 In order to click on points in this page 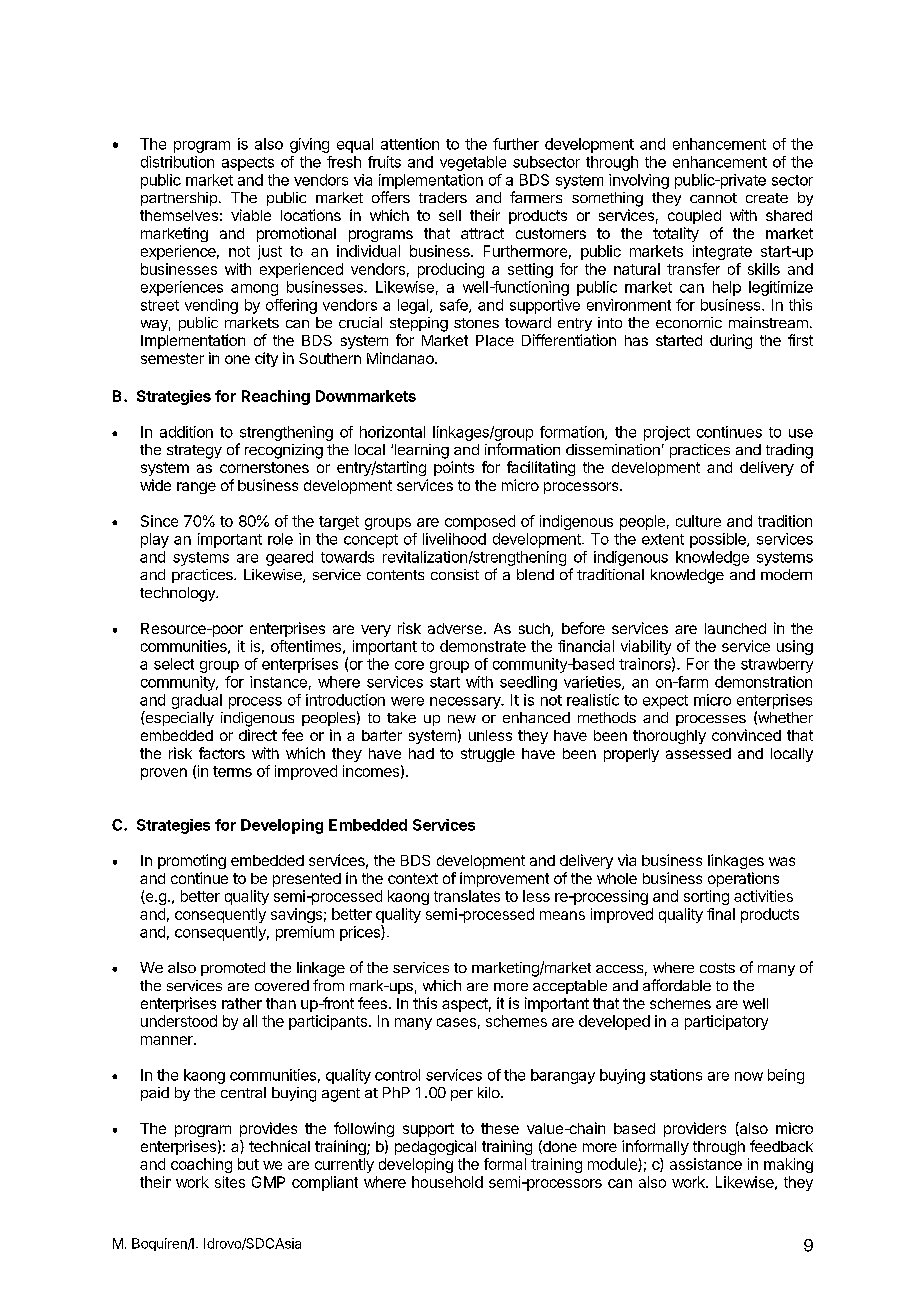, I will do `click(454, 468)`.
